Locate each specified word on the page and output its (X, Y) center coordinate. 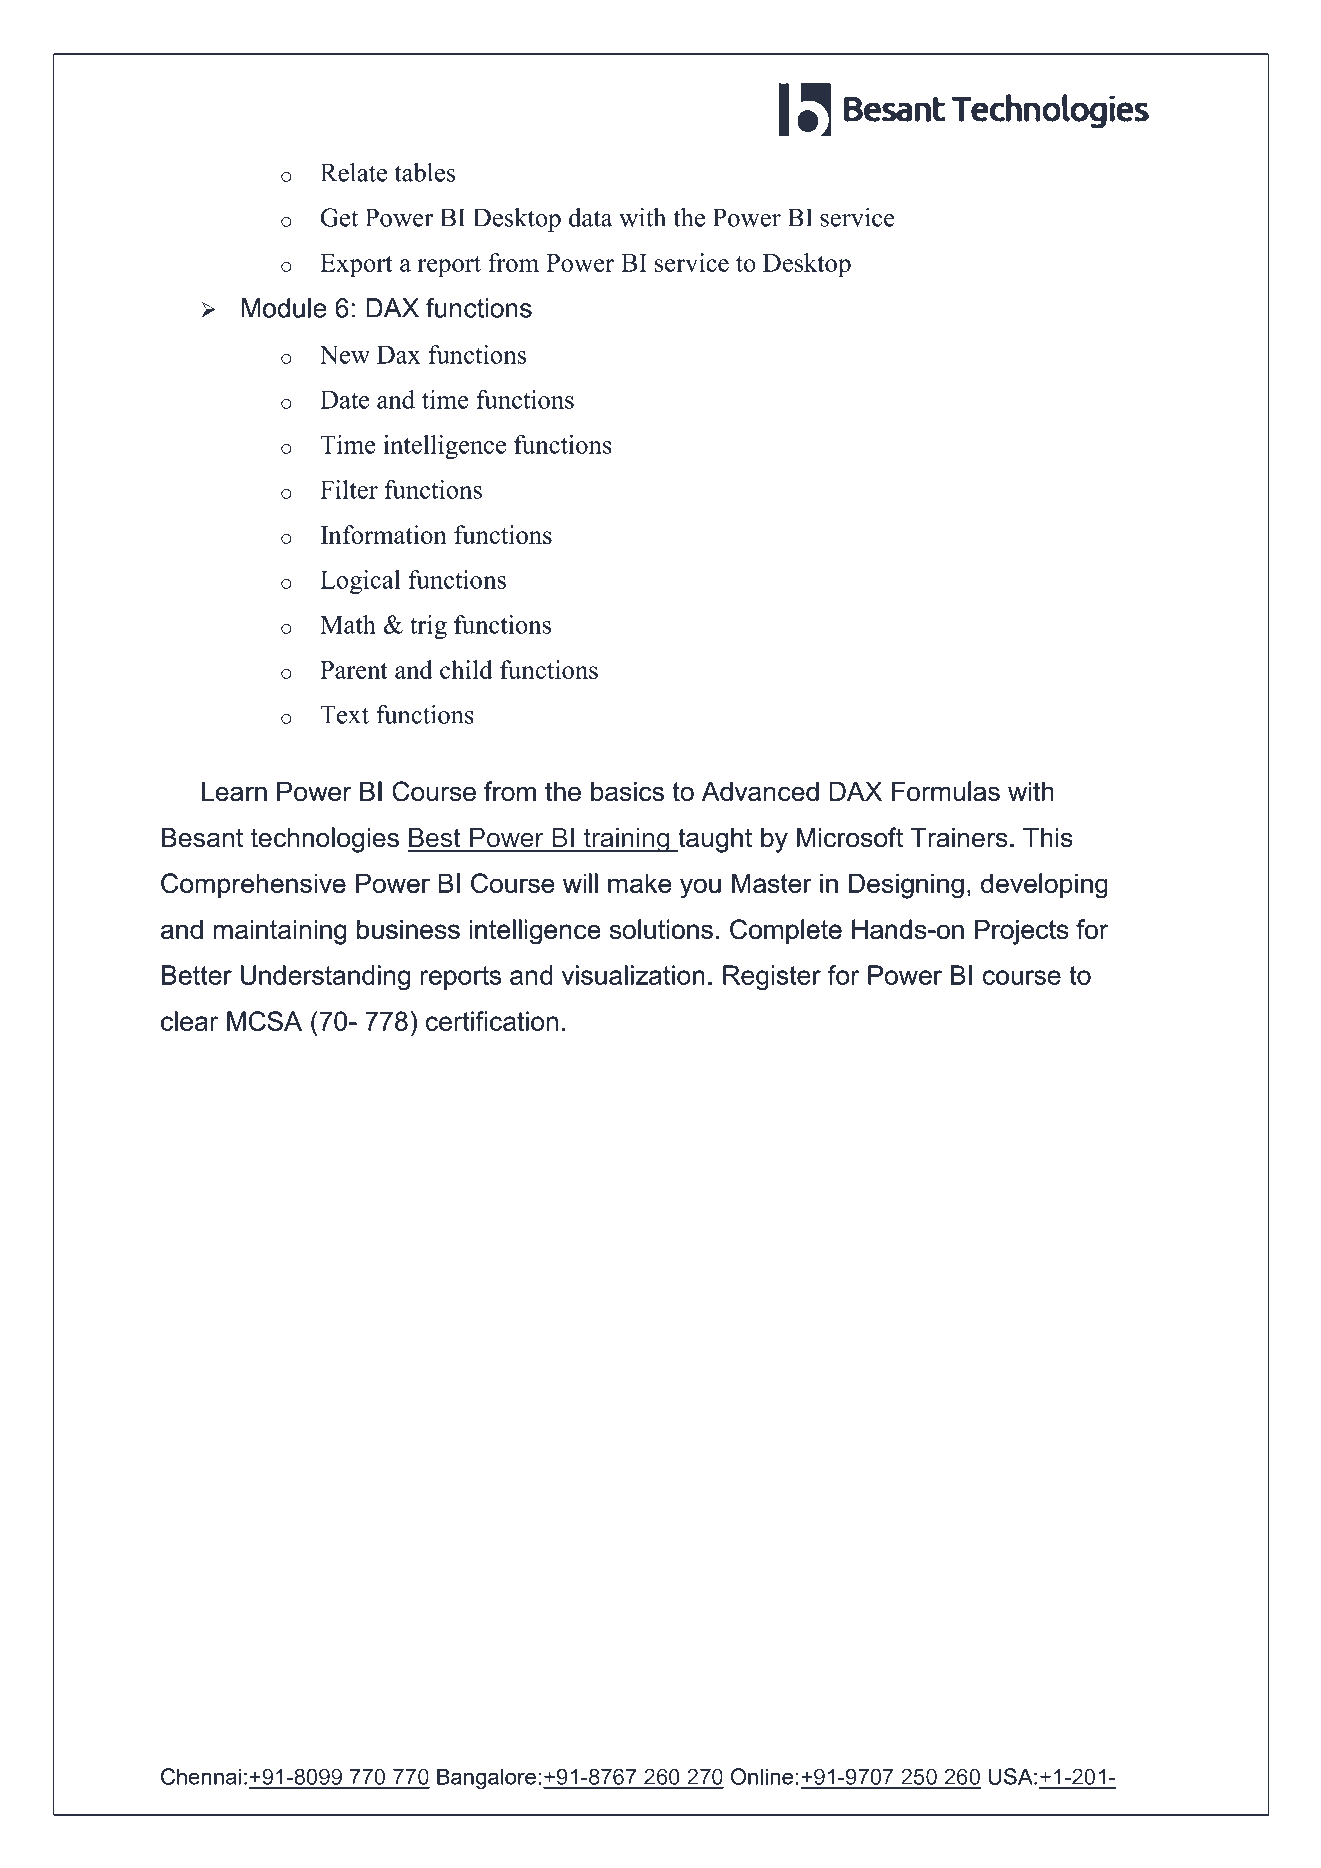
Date (344, 399)
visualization (633, 975)
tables (425, 172)
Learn (234, 791)
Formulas (946, 791)
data (591, 217)
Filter (349, 489)
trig (428, 627)
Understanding (325, 977)
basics (627, 791)
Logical (360, 582)
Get (339, 217)
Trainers (959, 838)
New (345, 354)
